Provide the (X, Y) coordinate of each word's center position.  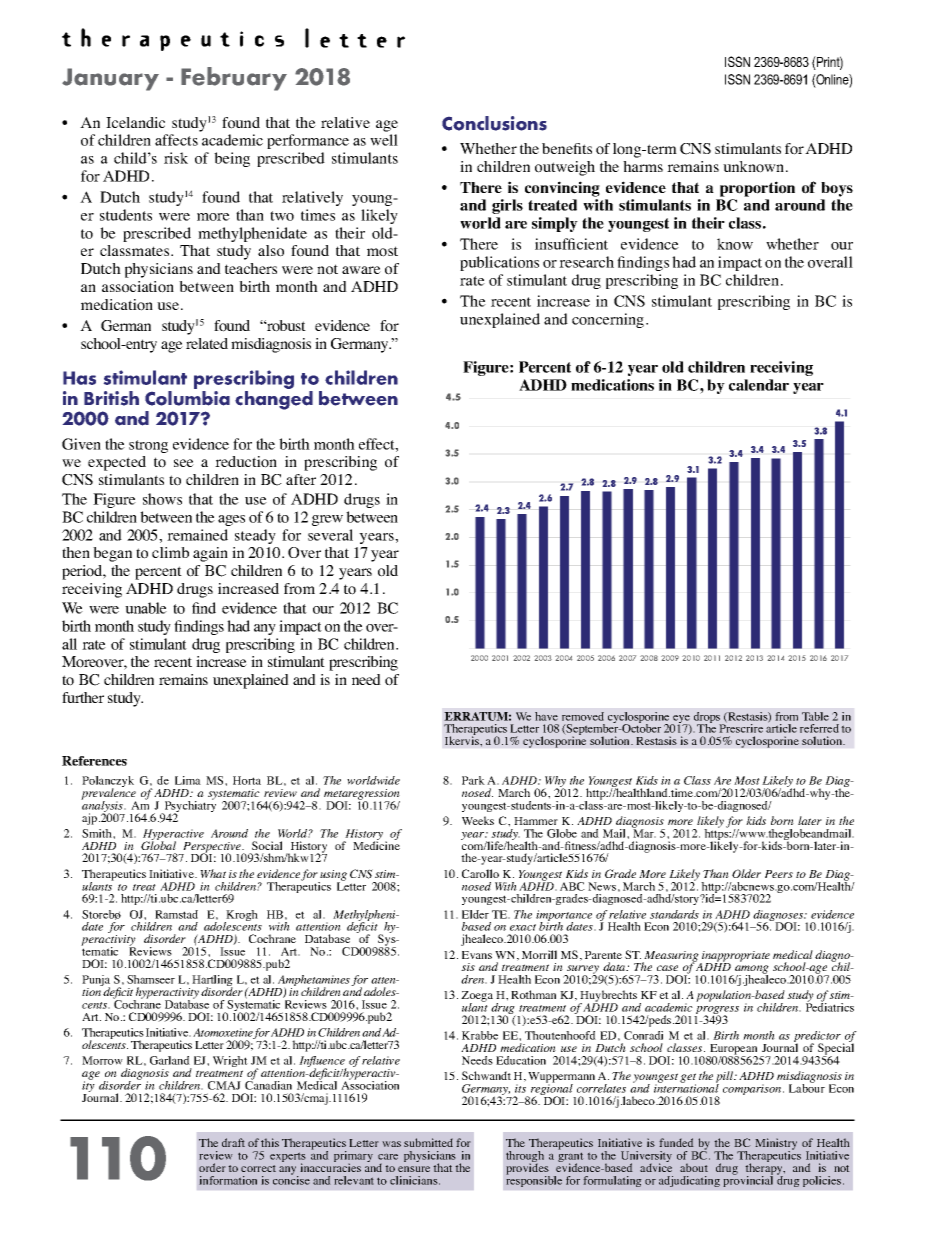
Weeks (478, 820)
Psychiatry (189, 806)
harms (643, 166)
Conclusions (494, 123)
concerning (609, 320)
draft (233, 1142)
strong (148, 446)
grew (327, 520)
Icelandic (135, 122)
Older (746, 873)
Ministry (776, 1145)
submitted (428, 1142)
